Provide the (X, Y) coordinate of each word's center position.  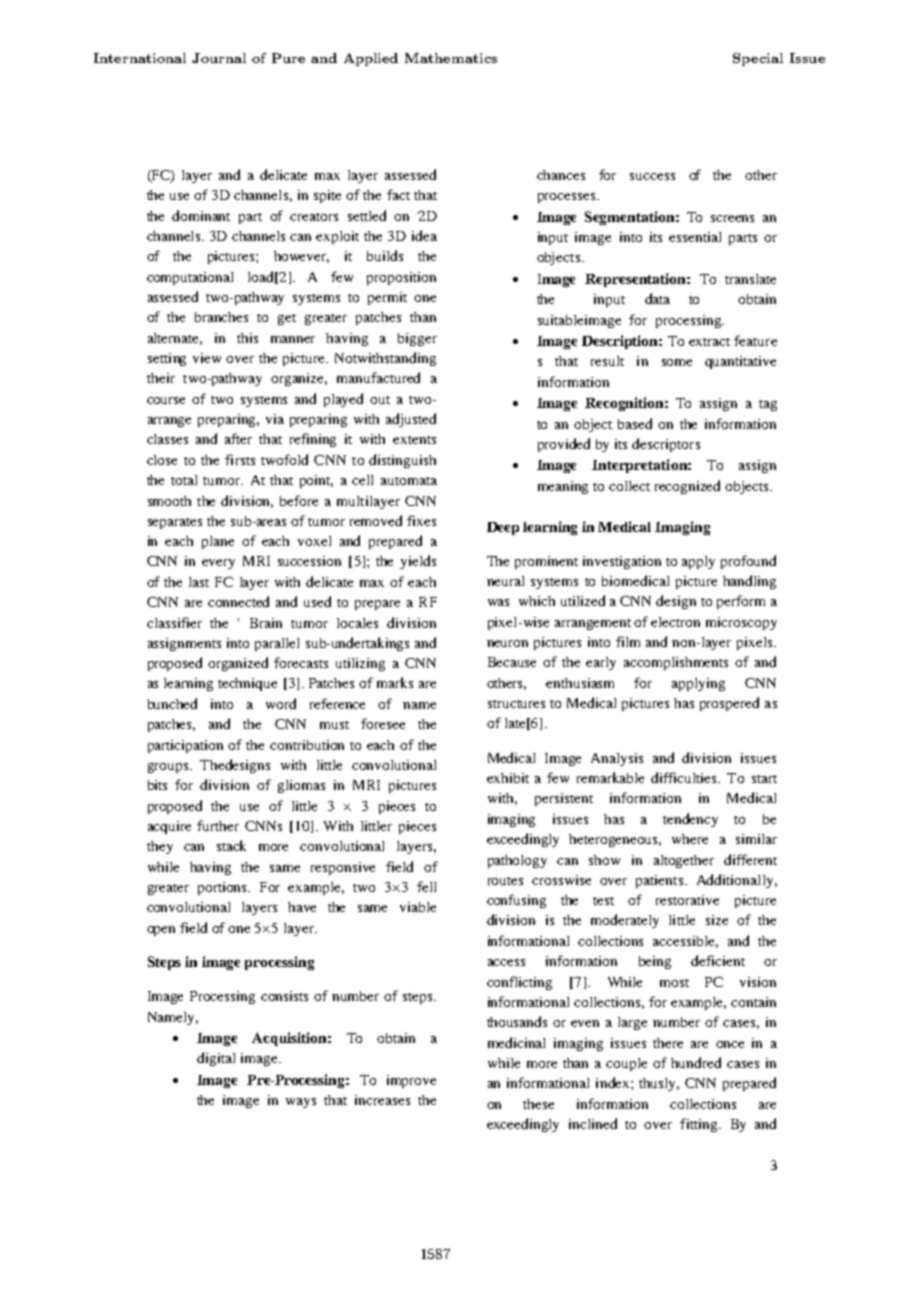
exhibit (508, 778)
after (238, 438)
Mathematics (451, 58)
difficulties (685, 777)
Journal (219, 58)
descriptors (666, 445)
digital (216, 1059)
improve (411, 1081)
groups (168, 768)
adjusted (411, 420)
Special (758, 59)
